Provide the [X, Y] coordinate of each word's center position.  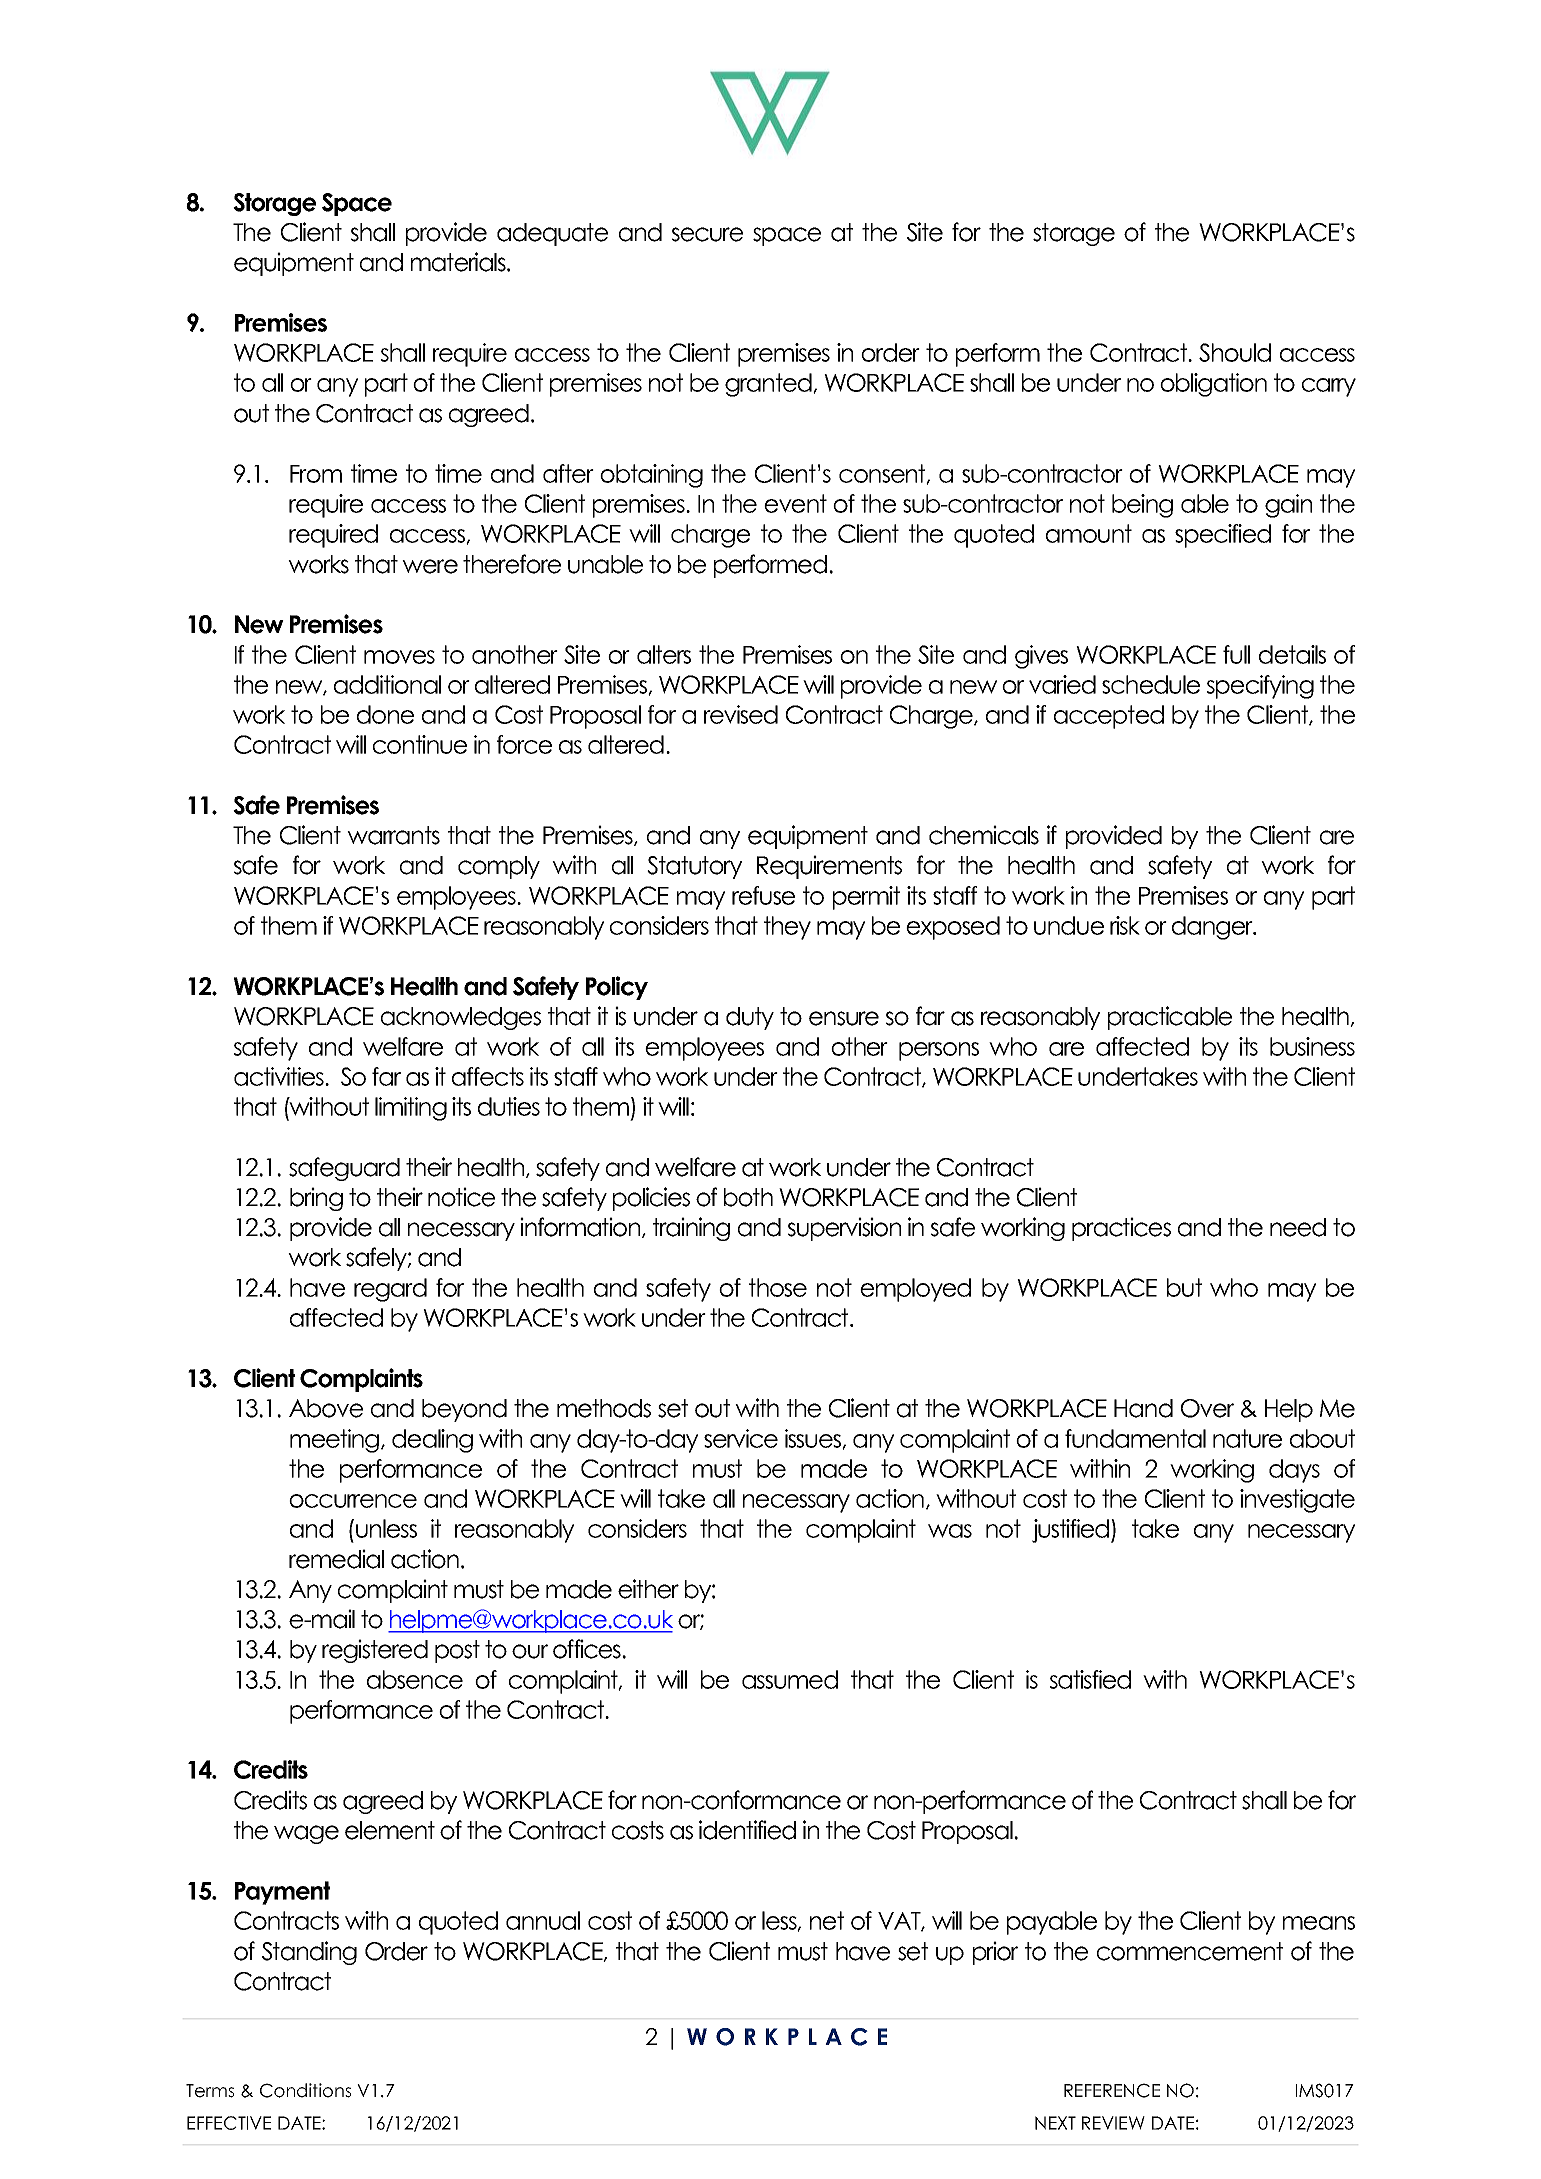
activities [280, 1076]
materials [459, 262]
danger [1213, 928]
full [1236, 654]
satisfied [1090, 1679]
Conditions [305, 2090]
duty [750, 1018]
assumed [790, 1679]
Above [326, 1408]
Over [1207, 1408]
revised [741, 714]
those [778, 1287]
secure [707, 234]
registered [375, 1651]
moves [399, 657]
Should [1235, 352]
